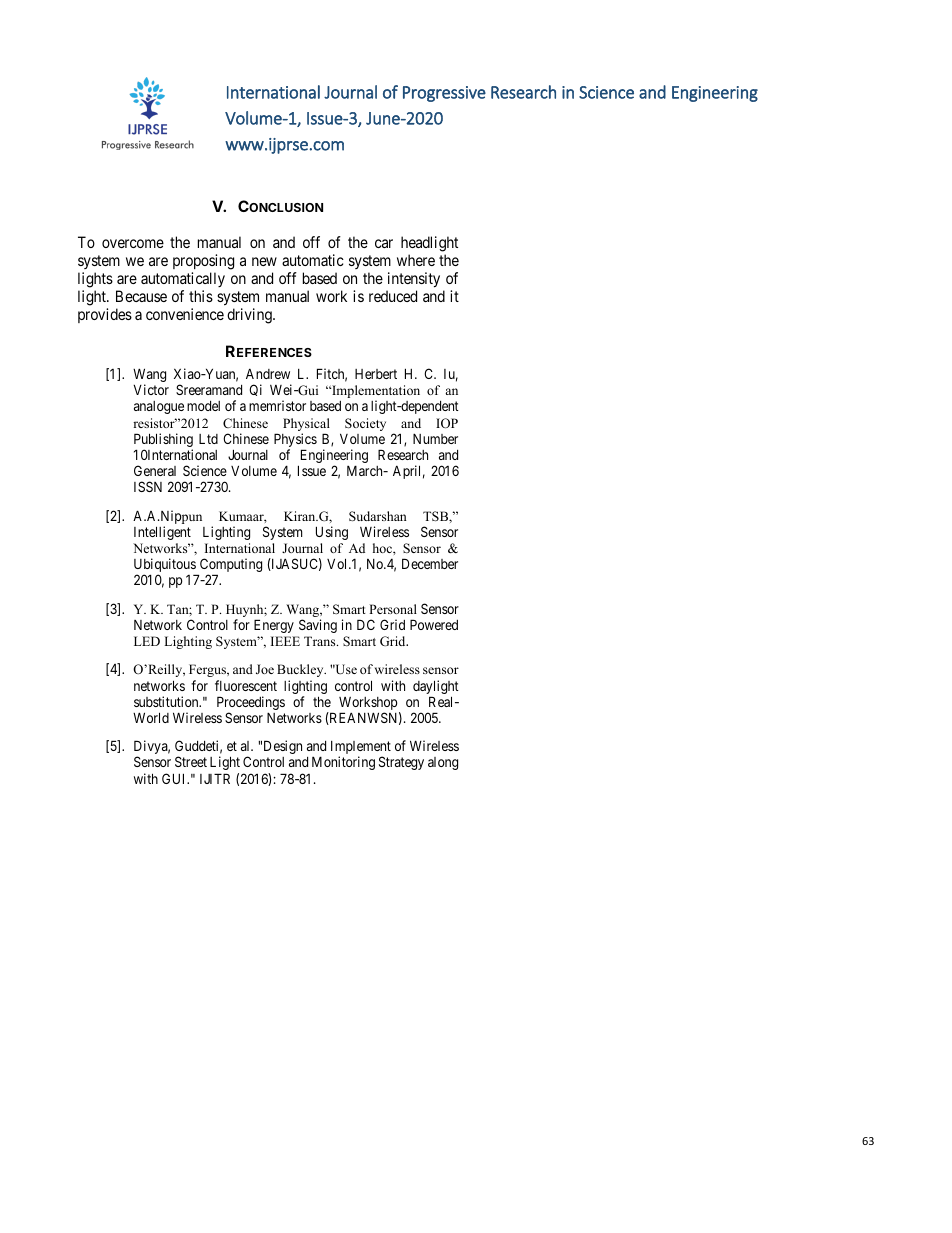 The image size is (952, 1233). I want to click on Number, so click(435, 438).
